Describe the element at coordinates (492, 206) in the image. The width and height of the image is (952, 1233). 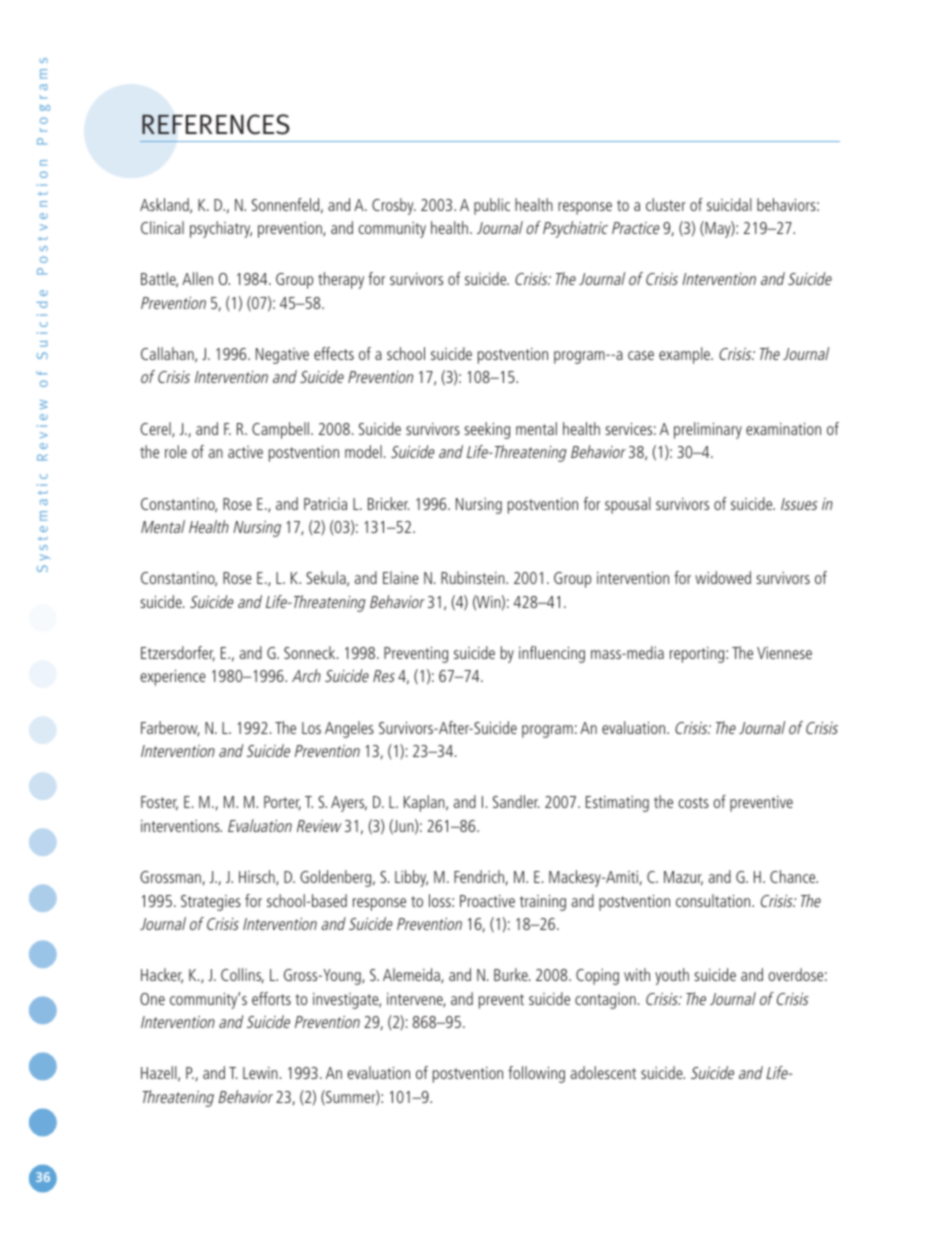
I see `public` at that location.
